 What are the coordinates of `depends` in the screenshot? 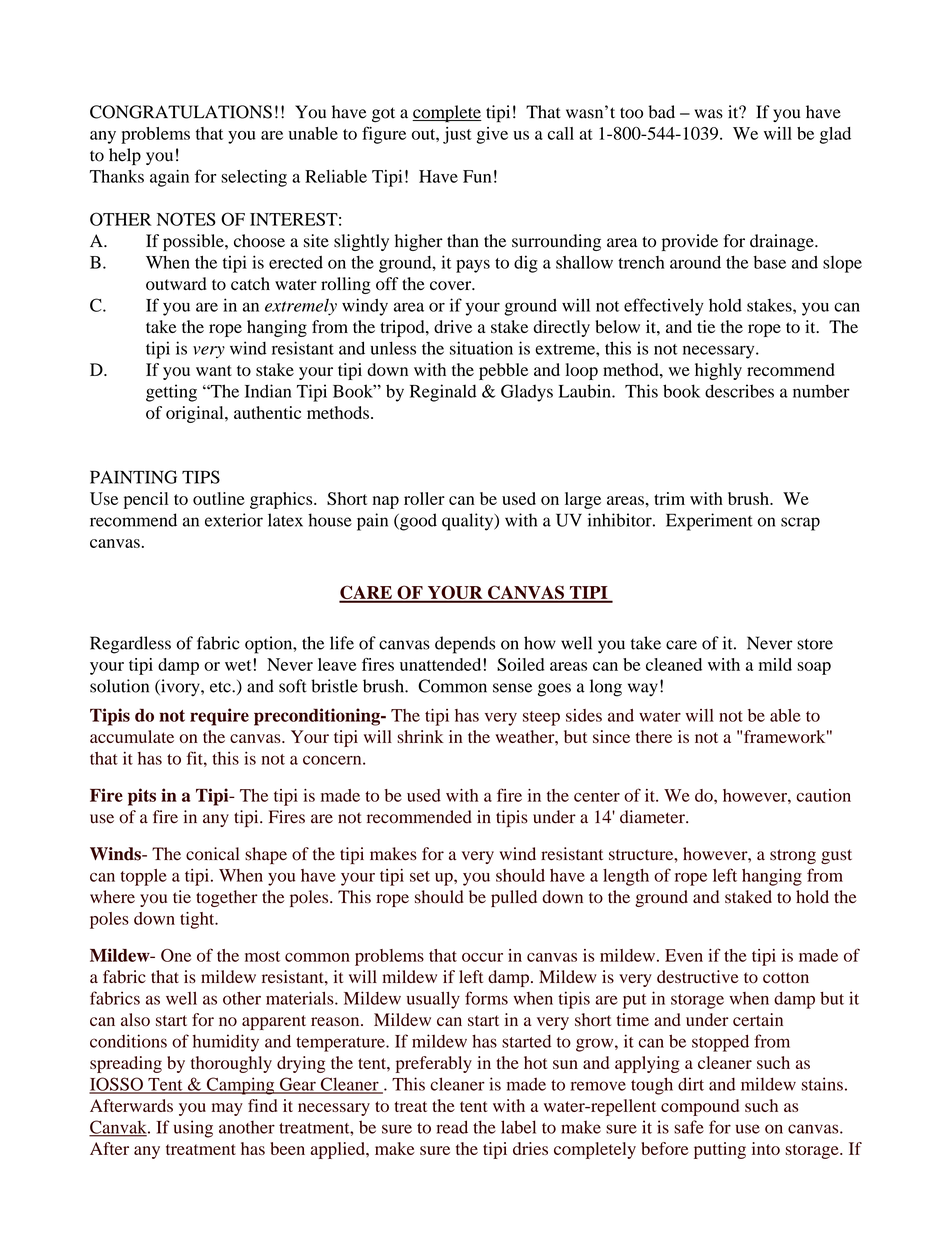 It's located at (465, 645).
